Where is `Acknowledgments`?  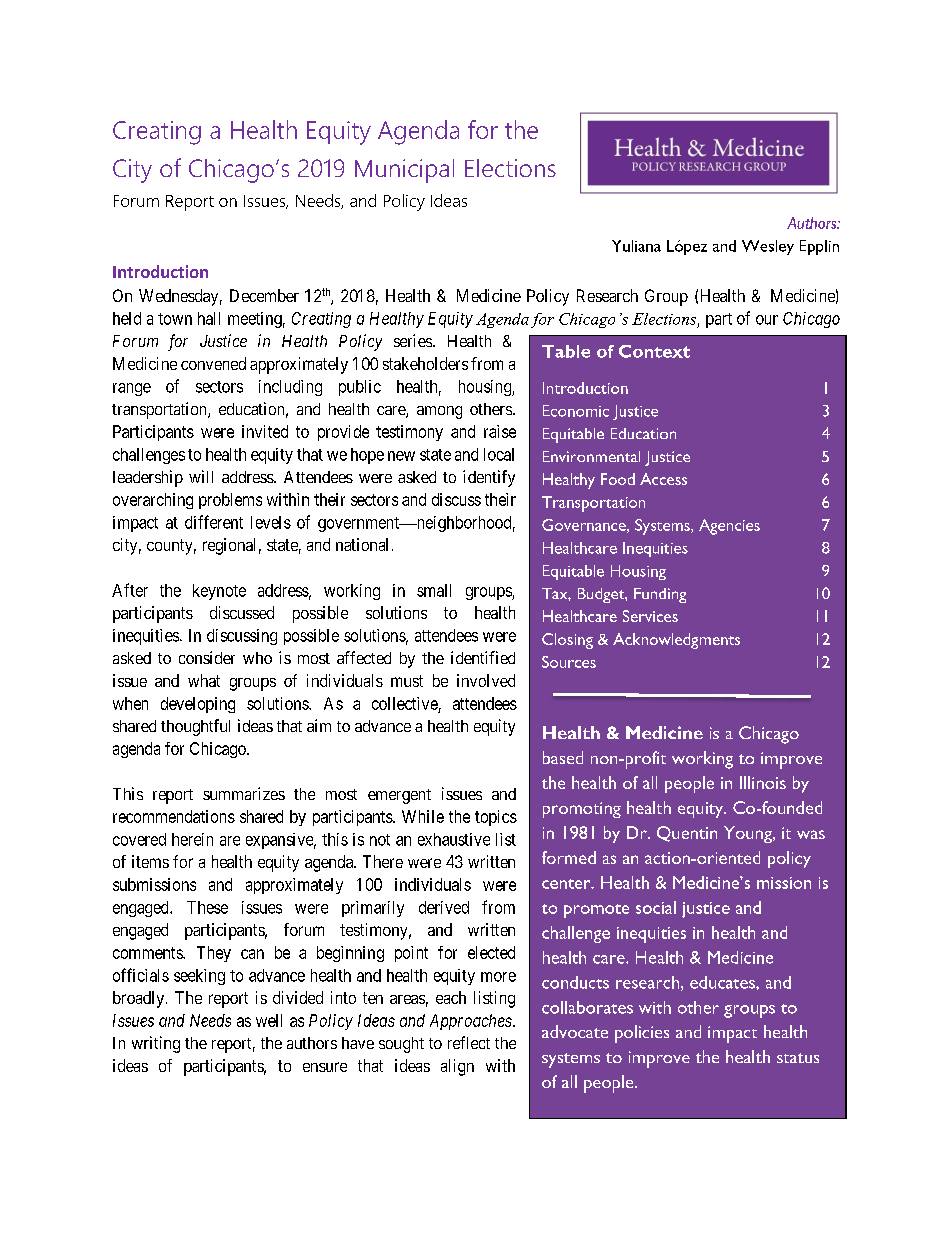
Acknowledgments is located at coordinates (676, 641).
